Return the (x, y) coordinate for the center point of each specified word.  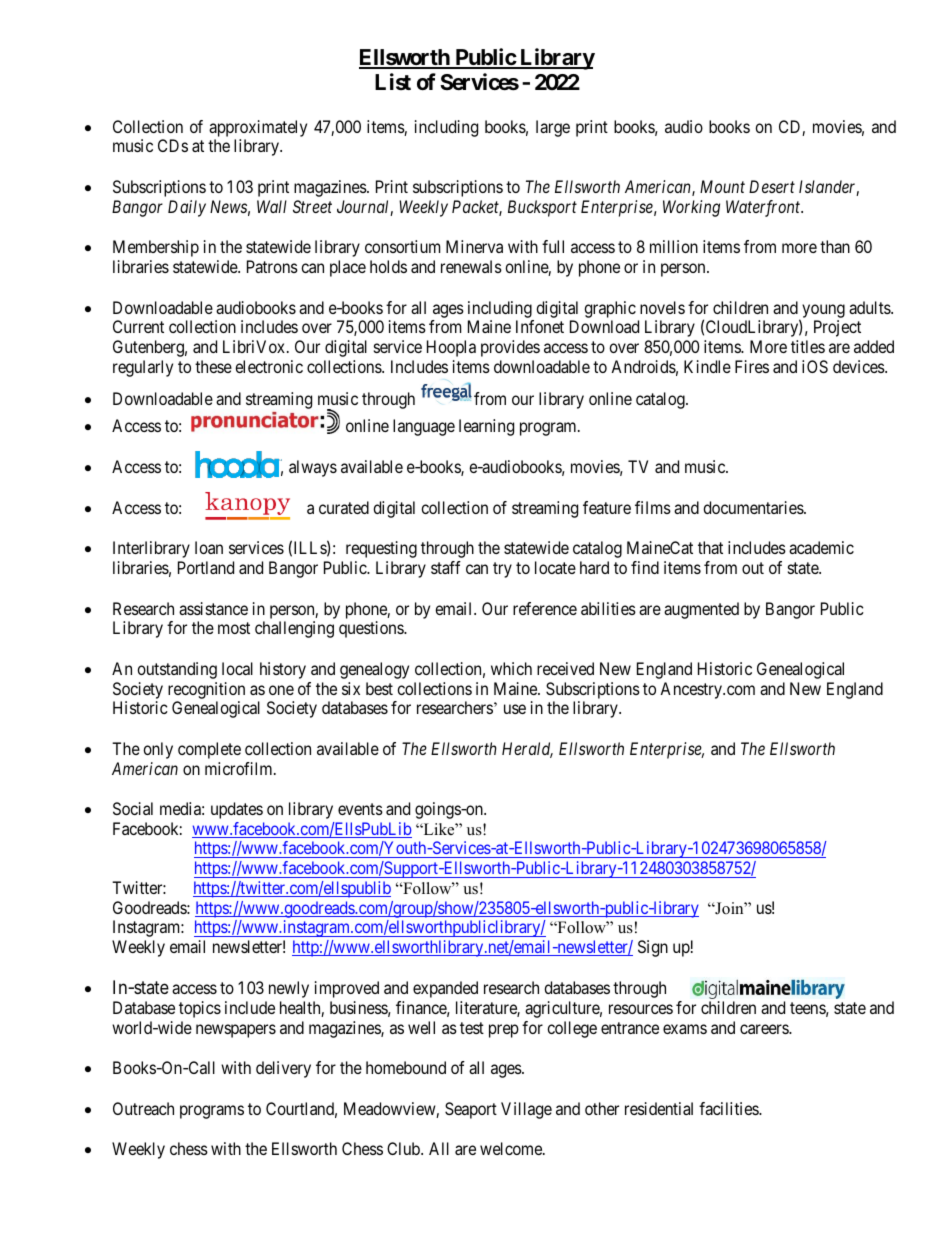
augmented (701, 610)
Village (526, 1110)
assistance (213, 608)
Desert (772, 186)
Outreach (143, 1108)
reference (545, 608)
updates (237, 810)
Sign (653, 948)
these (213, 366)
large (553, 128)
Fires (752, 366)
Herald (527, 750)
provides (510, 348)
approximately (258, 128)
